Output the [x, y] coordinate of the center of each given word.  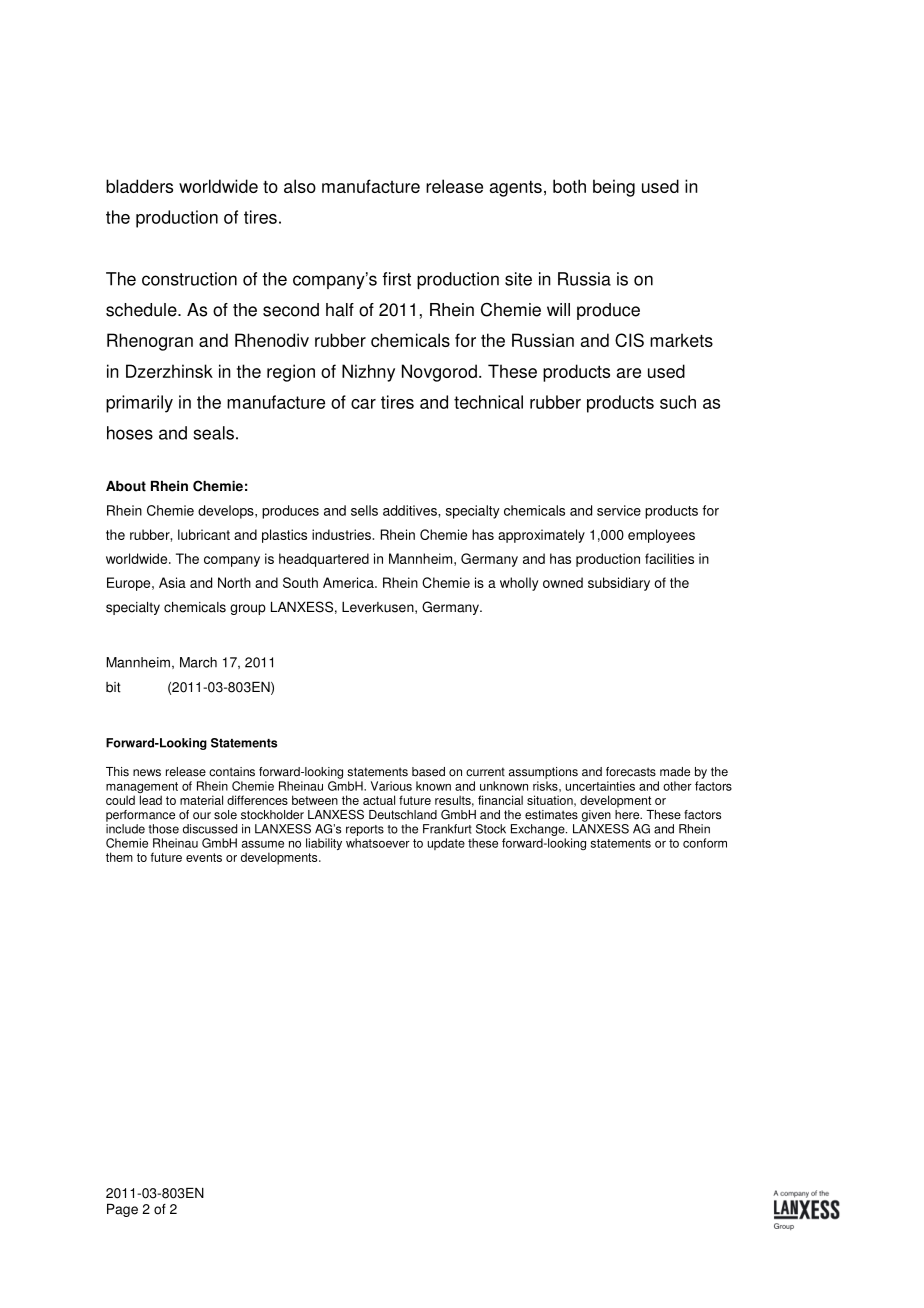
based [428, 772]
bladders [139, 186]
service [619, 510]
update [446, 844]
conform [705, 843]
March [198, 662]
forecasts [631, 772]
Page [122, 1210]
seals [213, 433]
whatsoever [378, 843]
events [204, 857]
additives [411, 510]
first [397, 279]
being [614, 188]
